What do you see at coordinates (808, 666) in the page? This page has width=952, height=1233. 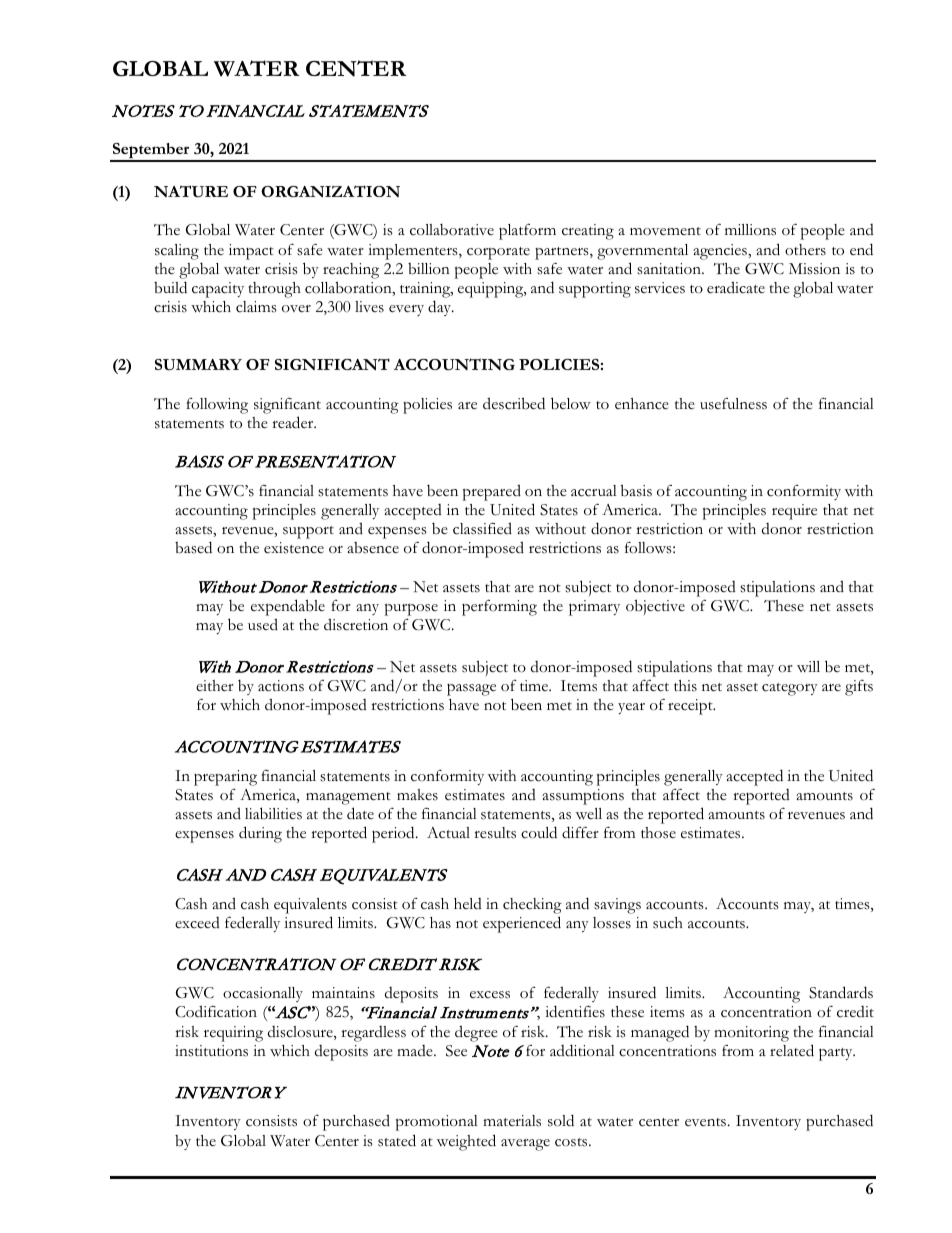 I see `will` at bounding box center [808, 666].
